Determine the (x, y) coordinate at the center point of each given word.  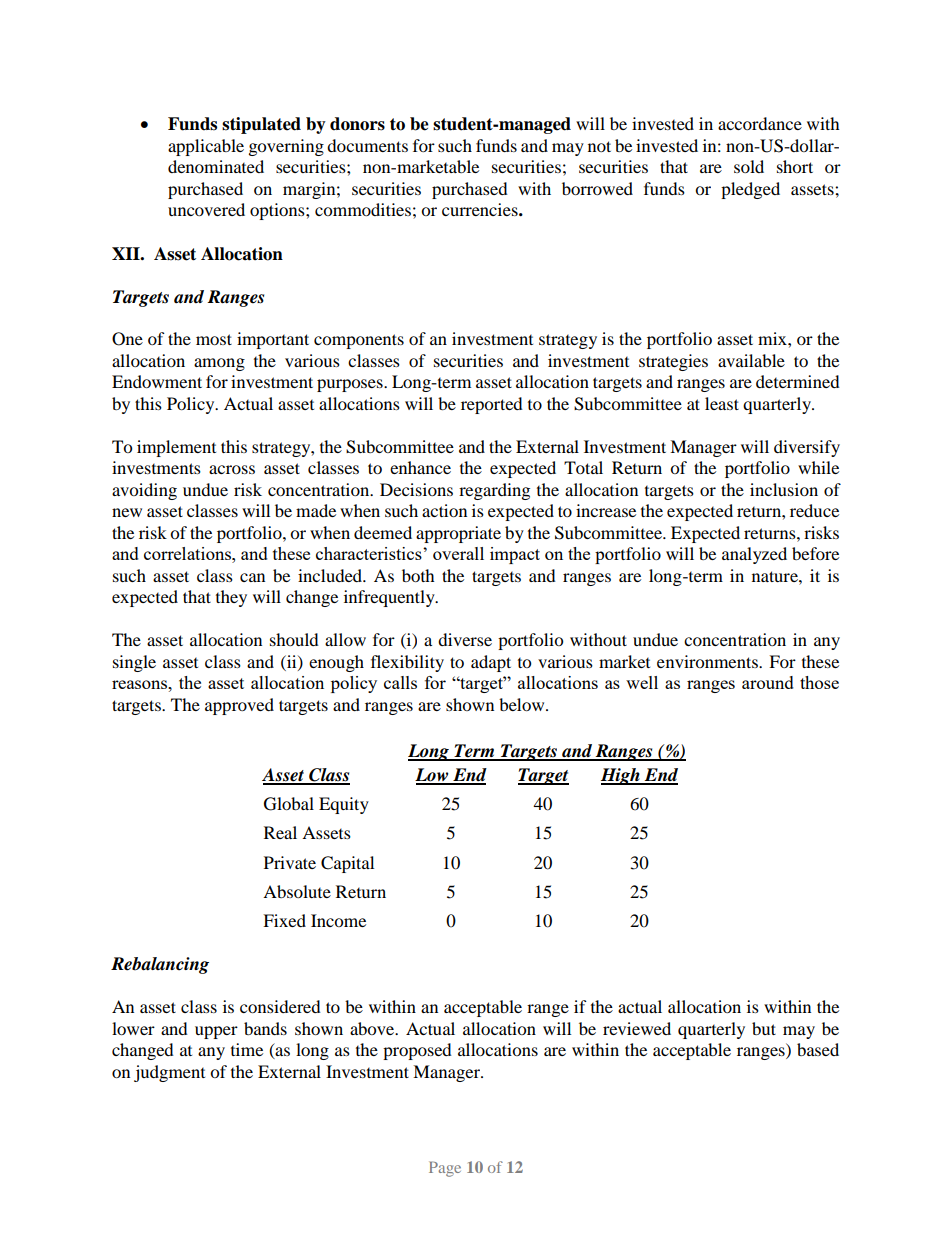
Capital (347, 864)
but (764, 1028)
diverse (465, 639)
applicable (206, 147)
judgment (169, 1073)
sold (749, 166)
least (722, 403)
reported (492, 405)
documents (367, 145)
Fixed (284, 920)
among (219, 364)
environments (708, 661)
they (231, 598)
